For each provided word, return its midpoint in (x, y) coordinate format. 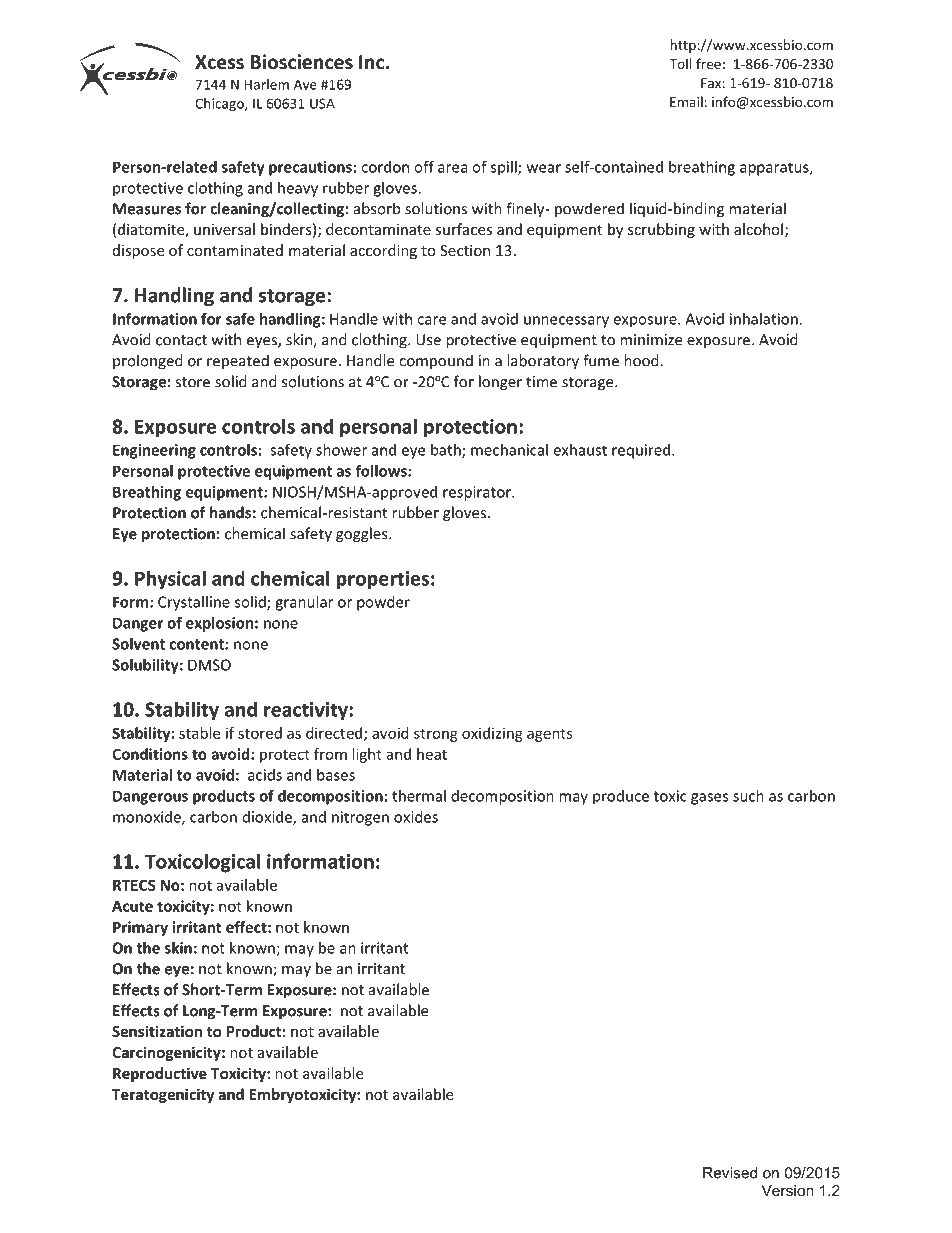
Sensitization (157, 1031)
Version (787, 1190)
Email (686, 101)
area (453, 168)
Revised (730, 1173)
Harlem (266, 84)
